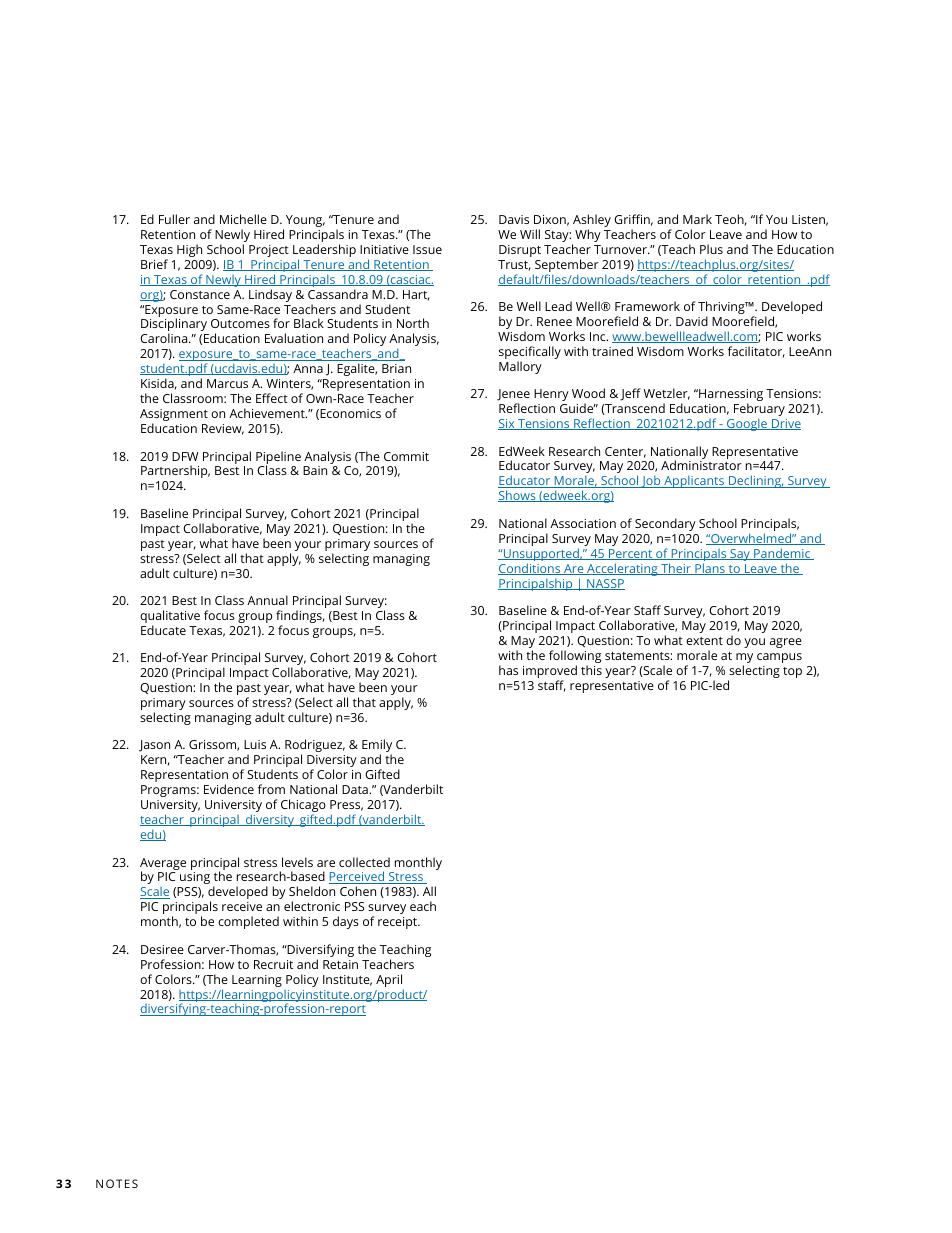 This screenshot has height=1233, width=952. I want to click on Desiree, so click(162, 949).
